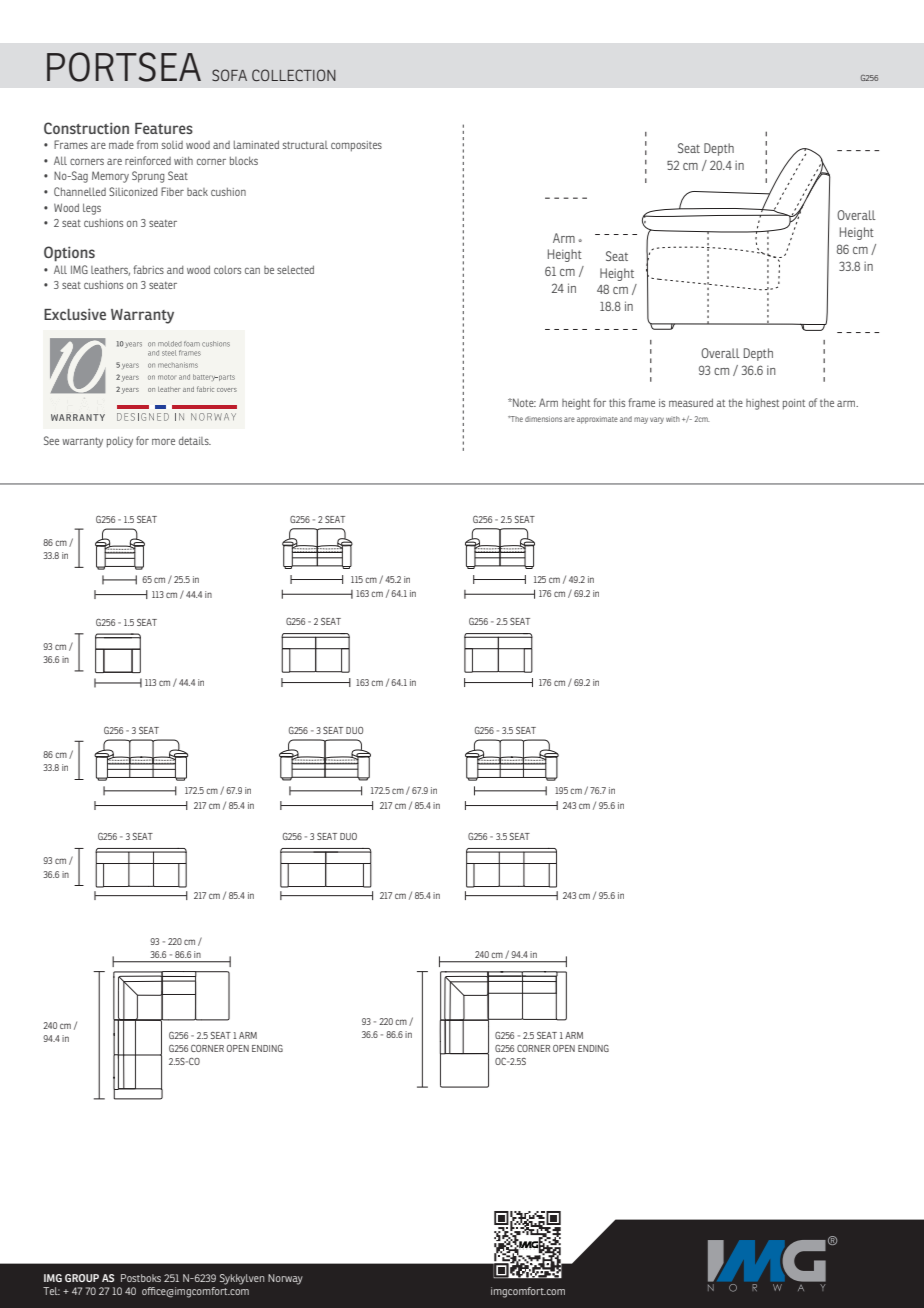 This screenshot has height=1308, width=924. Describe the element at coordinates (543, 419) in the screenshot. I see `dimensions` at that location.
